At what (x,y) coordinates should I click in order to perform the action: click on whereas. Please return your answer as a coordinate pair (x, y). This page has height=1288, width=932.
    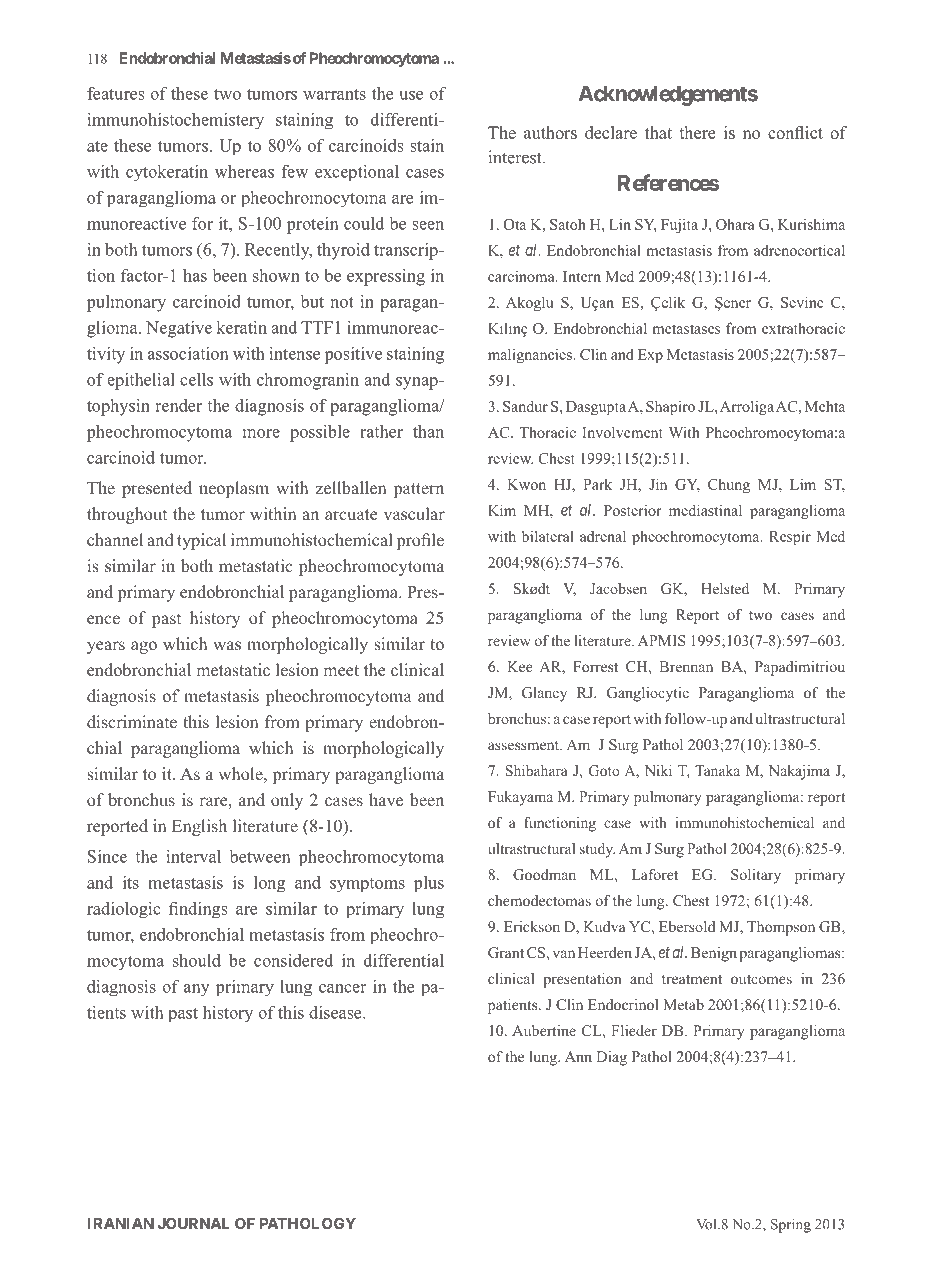
    Looking at the image, I should click on (244, 171).
